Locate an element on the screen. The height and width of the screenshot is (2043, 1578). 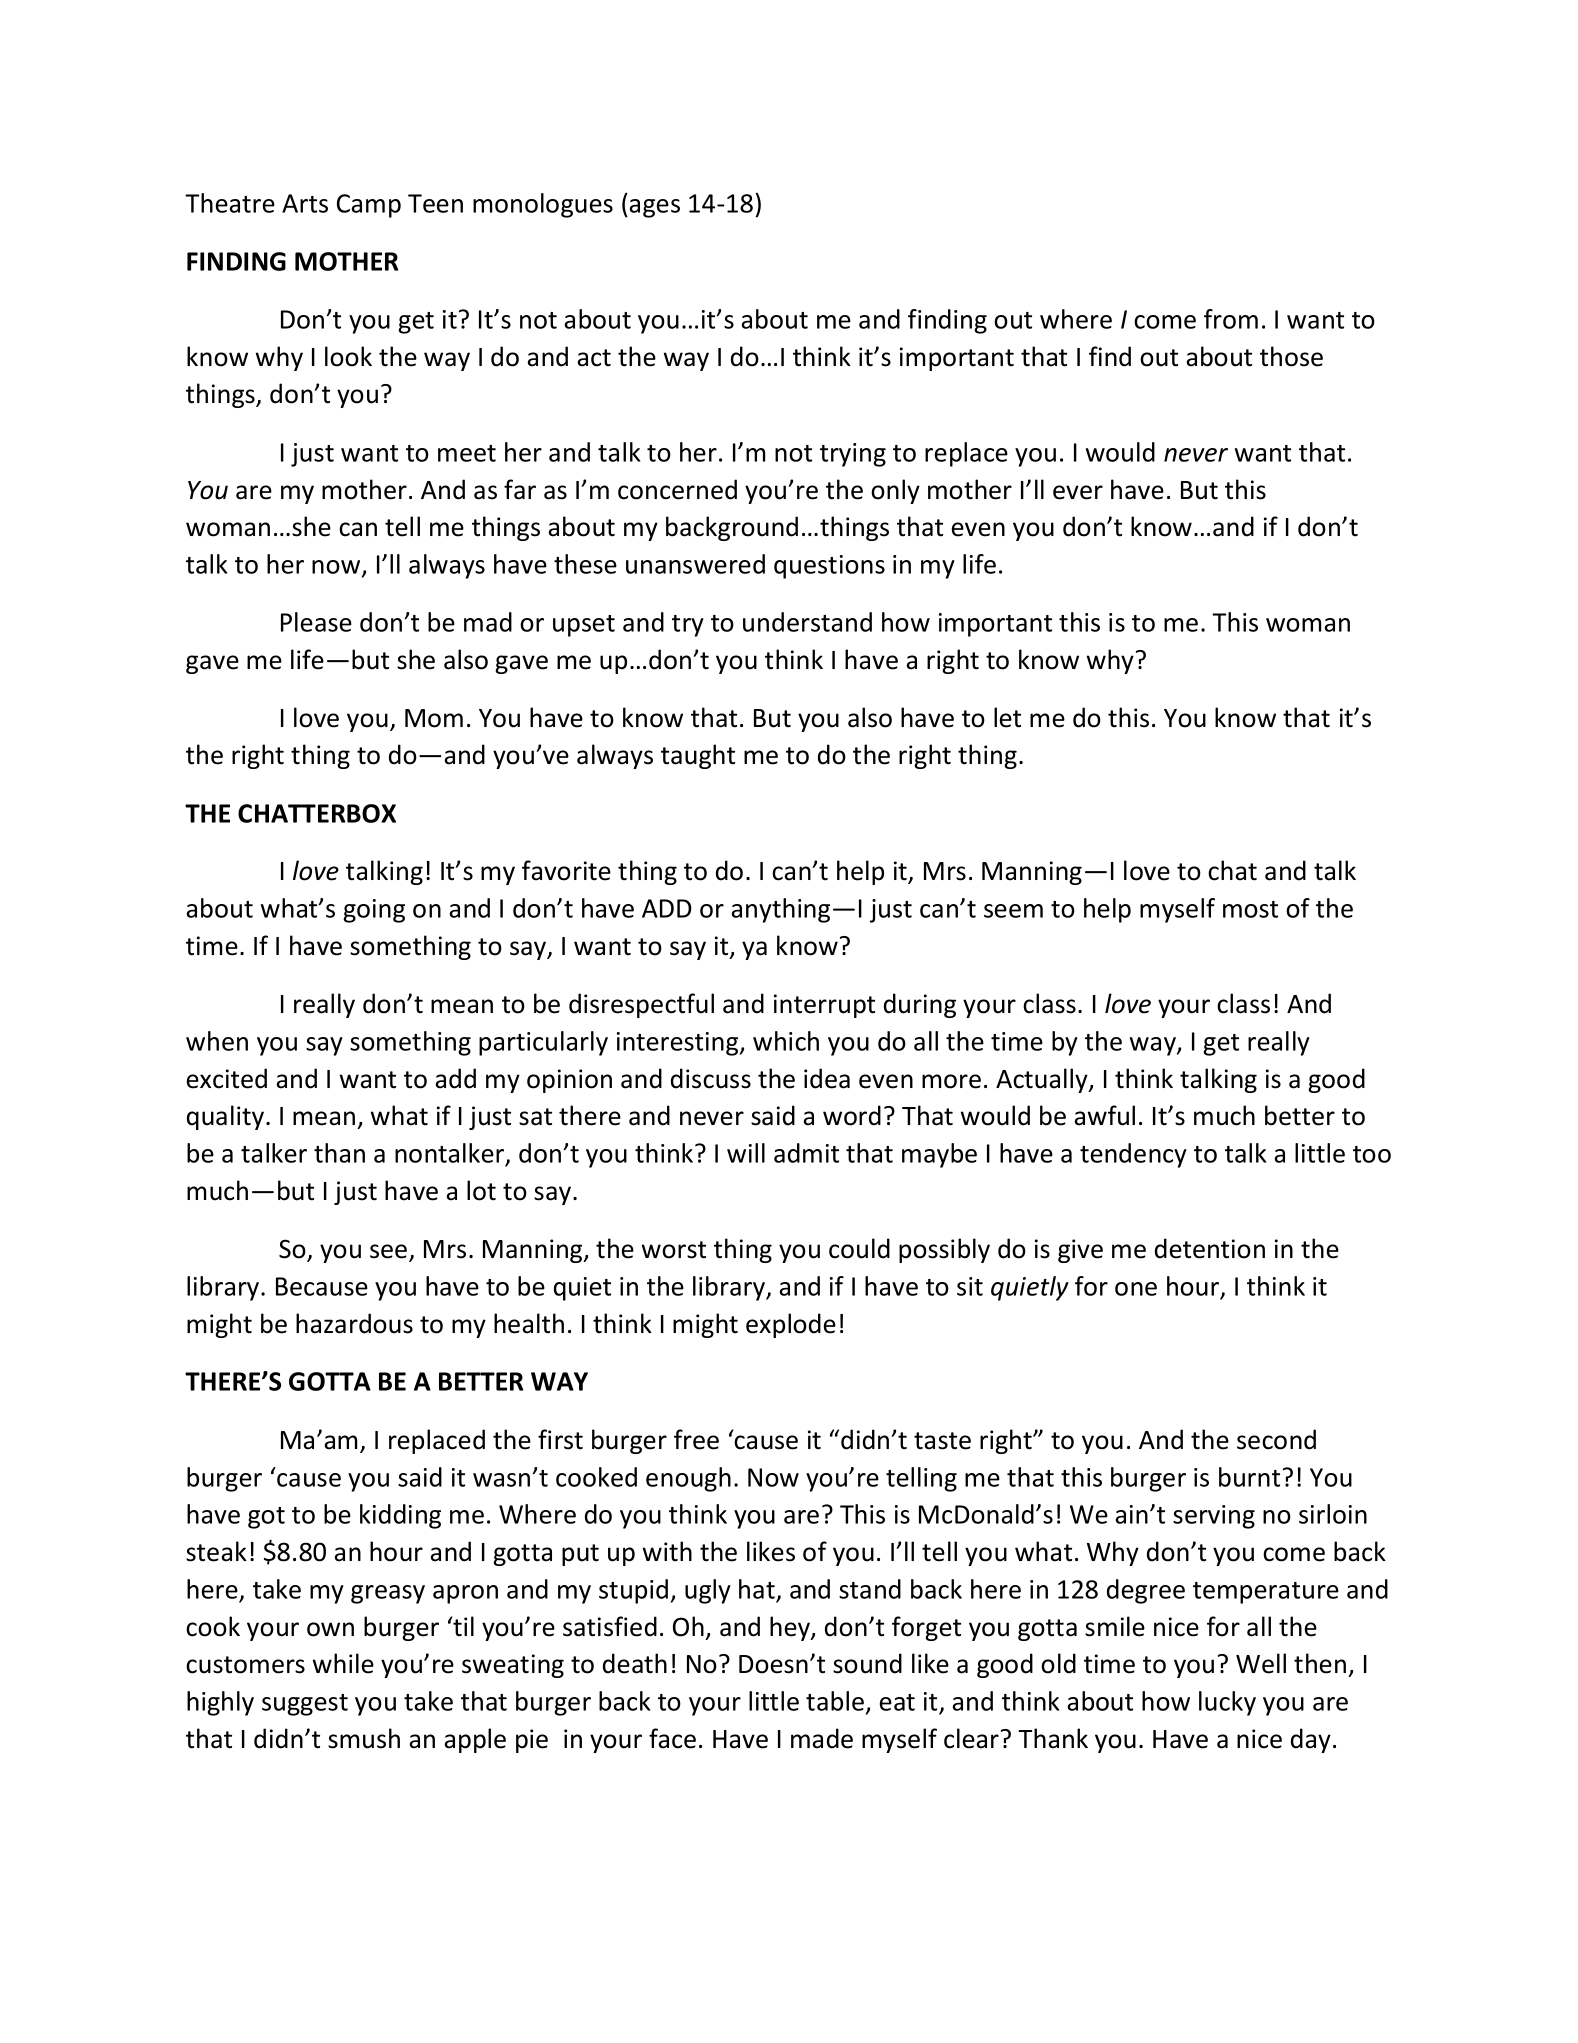
one is located at coordinates (1136, 1289).
